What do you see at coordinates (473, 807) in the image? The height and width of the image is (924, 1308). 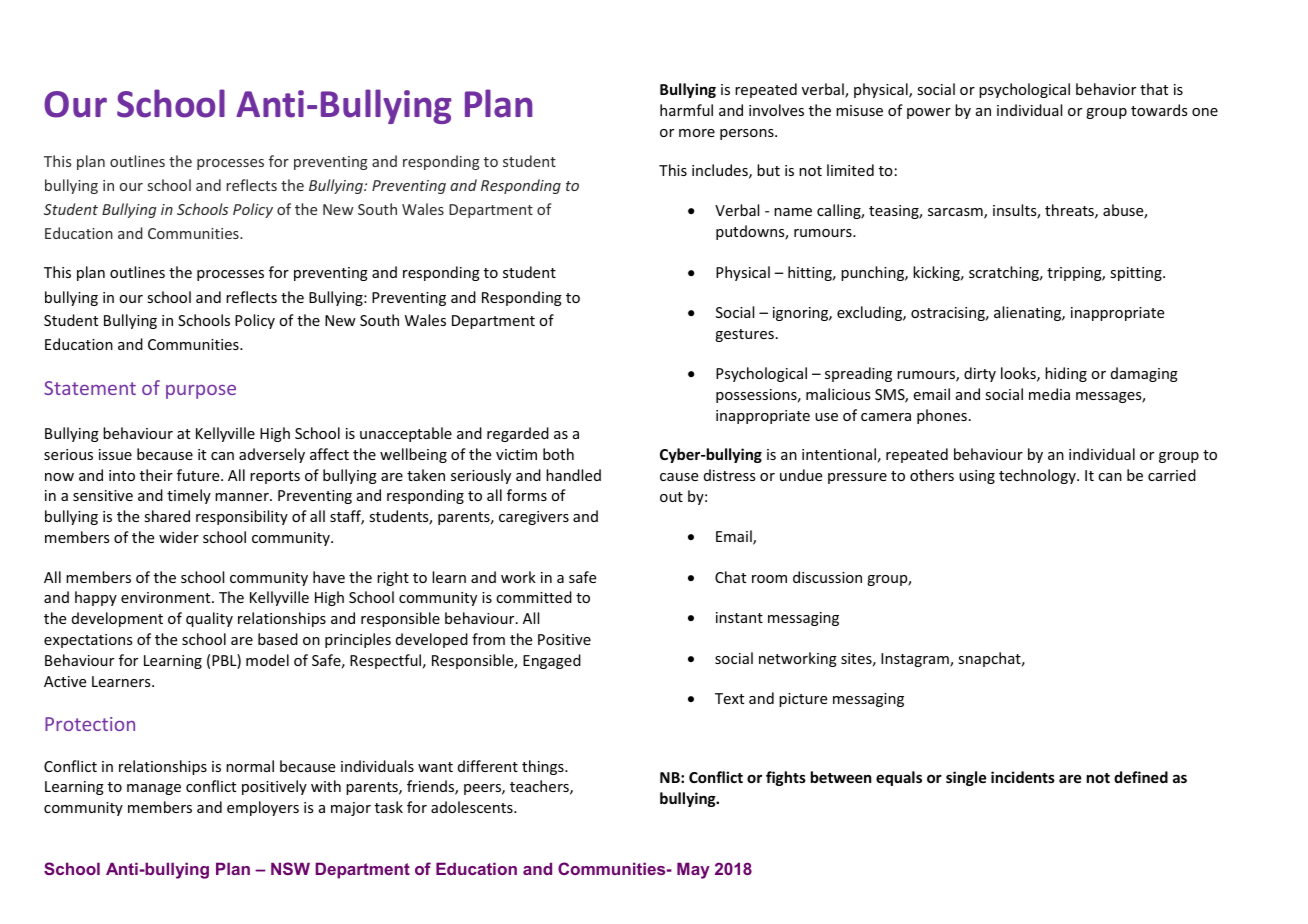 I see `adolescents` at bounding box center [473, 807].
